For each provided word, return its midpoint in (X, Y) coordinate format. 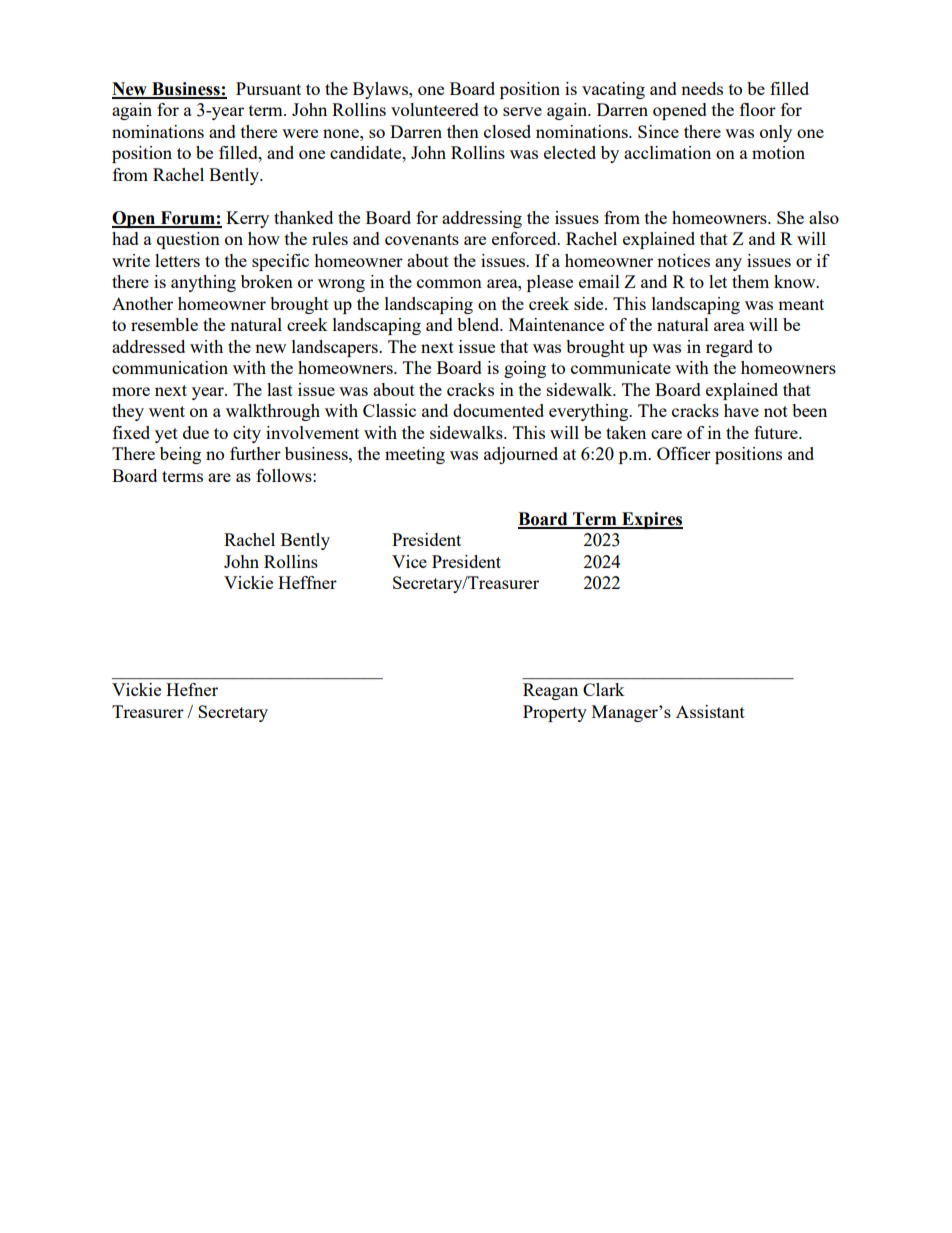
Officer (684, 453)
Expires (651, 520)
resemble (164, 324)
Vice (409, 561)
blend (479, 324)
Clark (604, 689)
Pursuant (268, 88)
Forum (187, 219)
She (790, 217)
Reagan (550, 691)
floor (758, 109)
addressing (482, 219)
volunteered (435, 109)
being (180, 455)
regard (729, 348)
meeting (415, 455)
